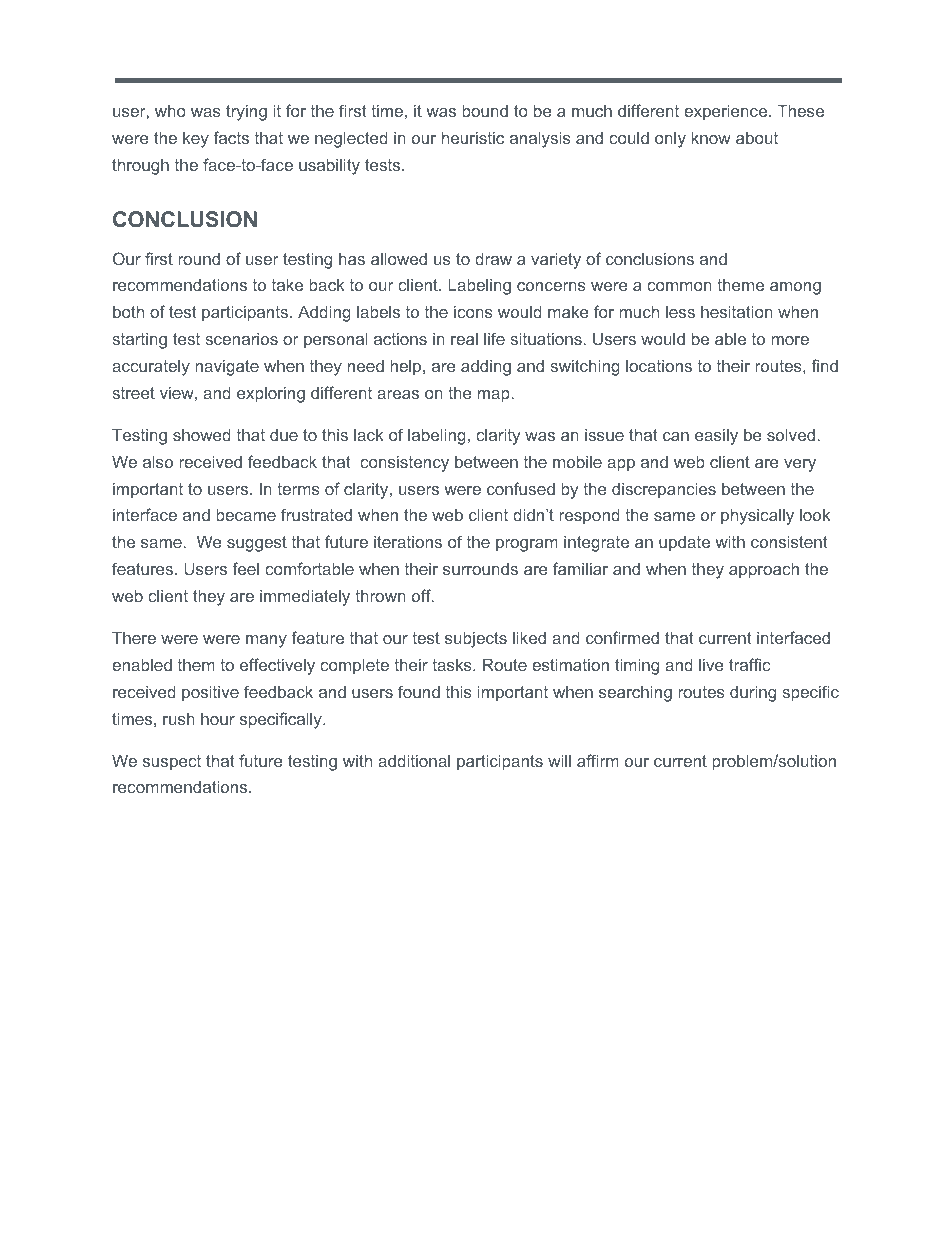 This document has height=1233, width=952. What do you see at coordinates (473, 137) in the document?
I see `heuristic` at bounding box center [473, 137].
